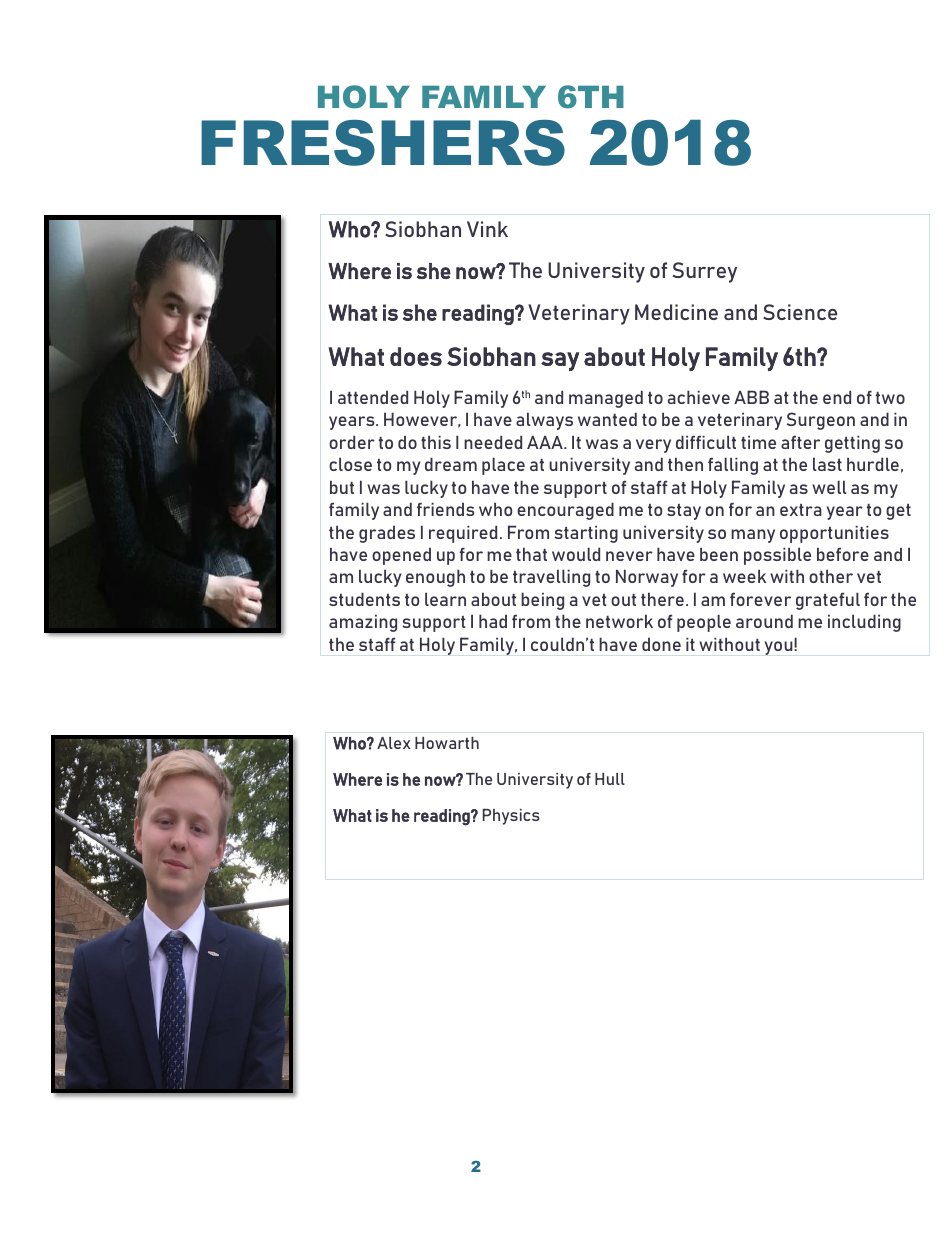 This screenshot has width=952, height=1233. What do you see at coordinates (383, 143) in the screenshot?
I see `FRESHERS` at bounding box center [383, 143].
